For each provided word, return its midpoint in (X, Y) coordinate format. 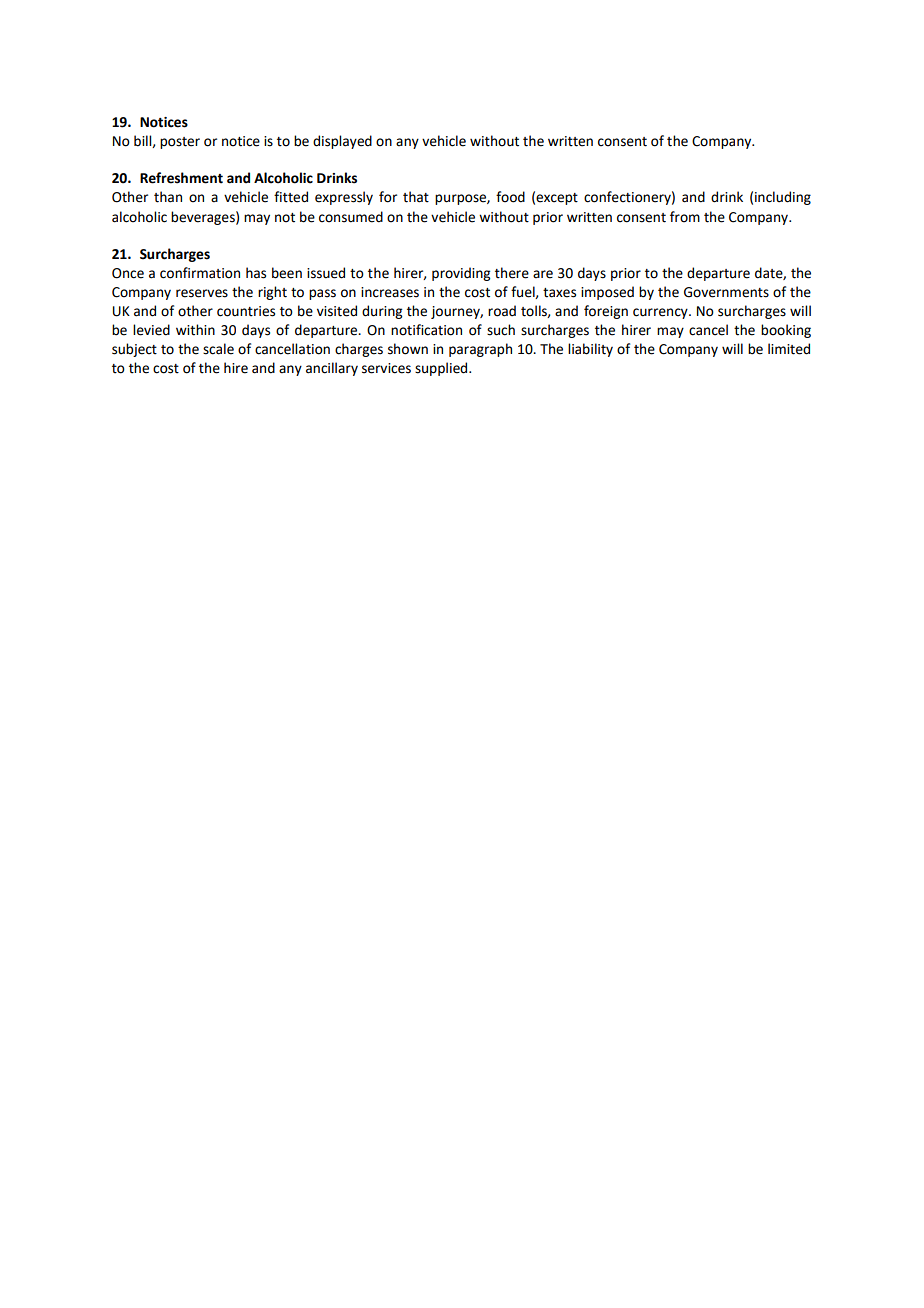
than (168, 197)
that (416, 197)
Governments (726, 292)
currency (661, 313)
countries (246, 311)
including (783, 198)
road (502, 311)
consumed (351, 217)
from (685, 217)
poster (180, 143)
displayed (342, 142)
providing (461, 274)
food (510, 197)
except (557, 199)
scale (218, 349)
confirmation (200, 273)
